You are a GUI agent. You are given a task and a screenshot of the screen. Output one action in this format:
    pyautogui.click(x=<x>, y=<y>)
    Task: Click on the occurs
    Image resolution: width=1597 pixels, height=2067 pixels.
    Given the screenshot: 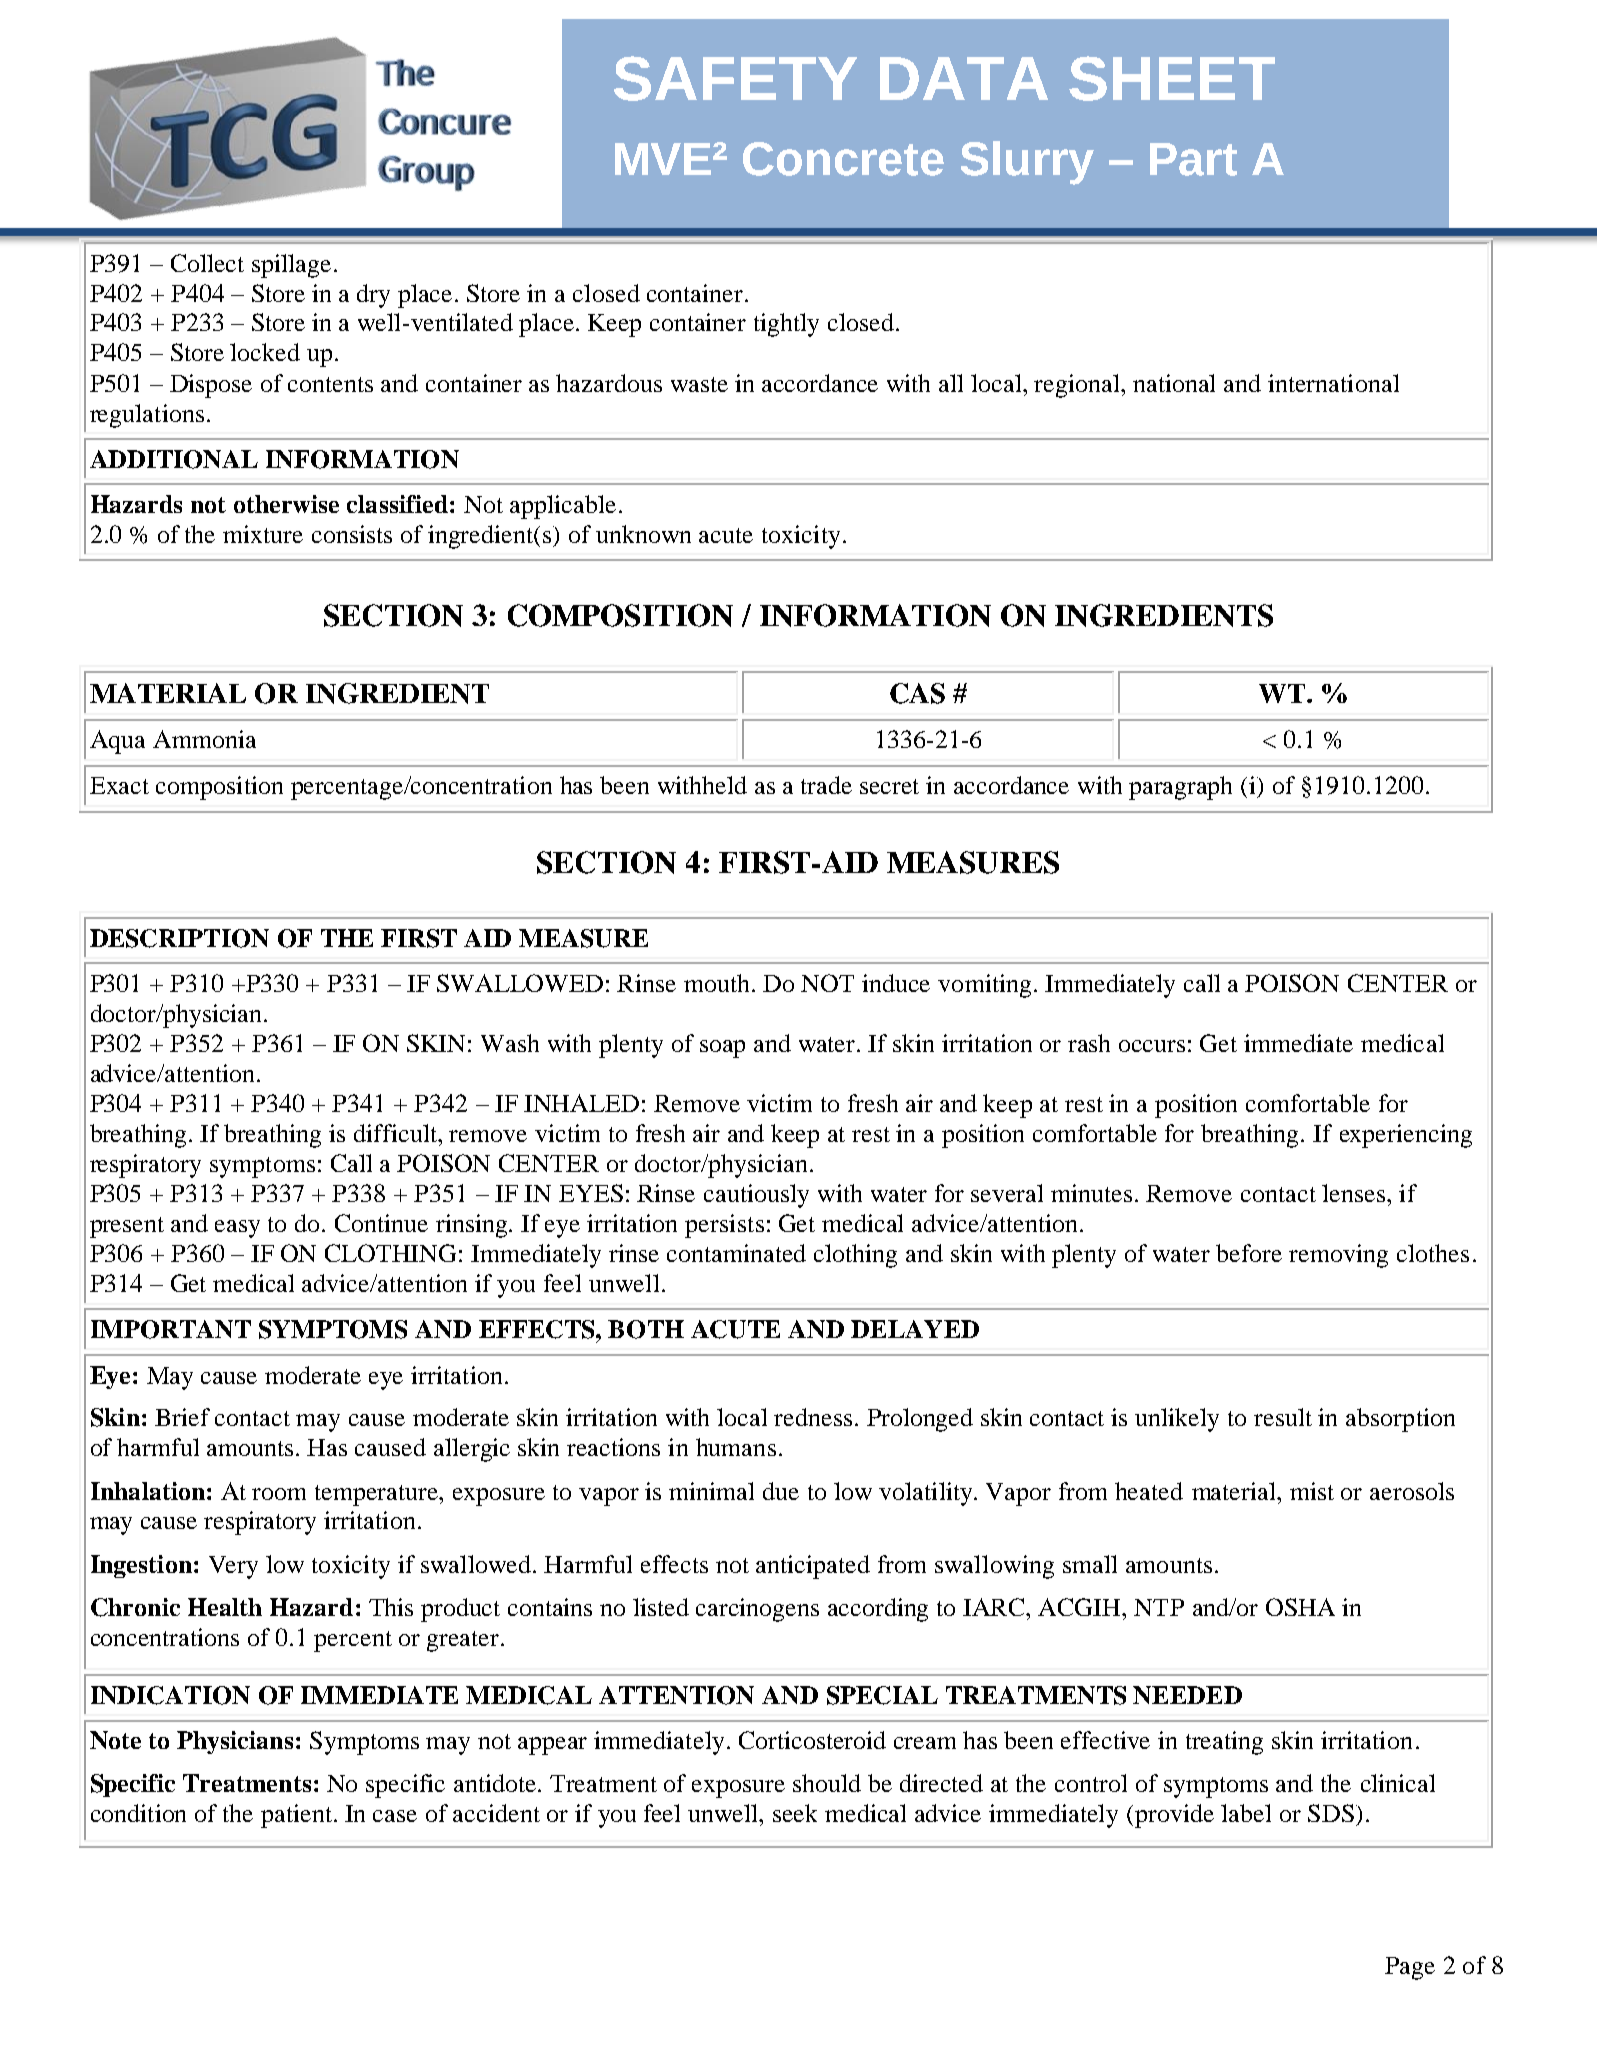 What is the action you would take?
    pyautogui.click(x=1152, y=1046)
